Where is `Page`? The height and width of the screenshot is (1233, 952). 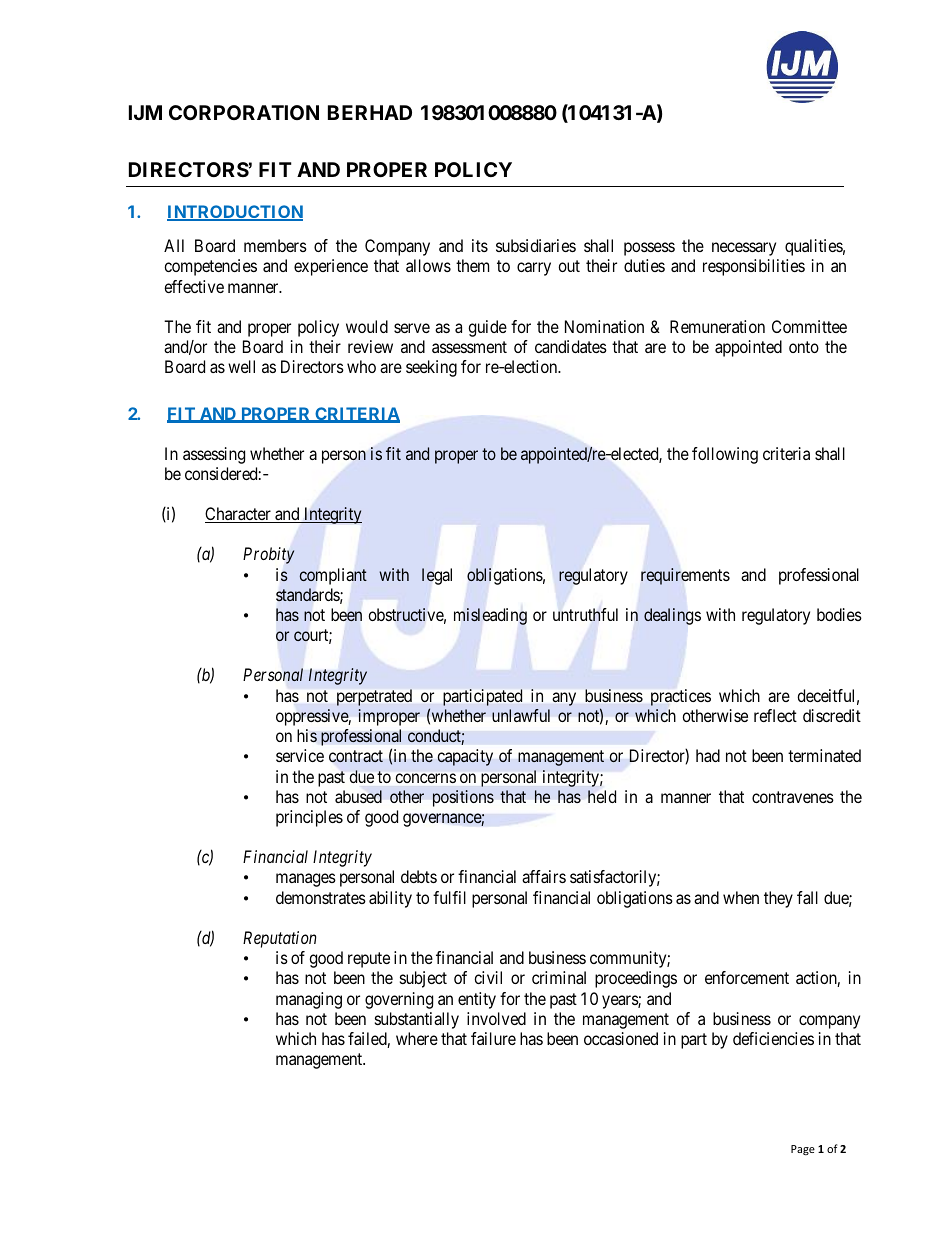
Page is located at coordinates (803, 1150).
